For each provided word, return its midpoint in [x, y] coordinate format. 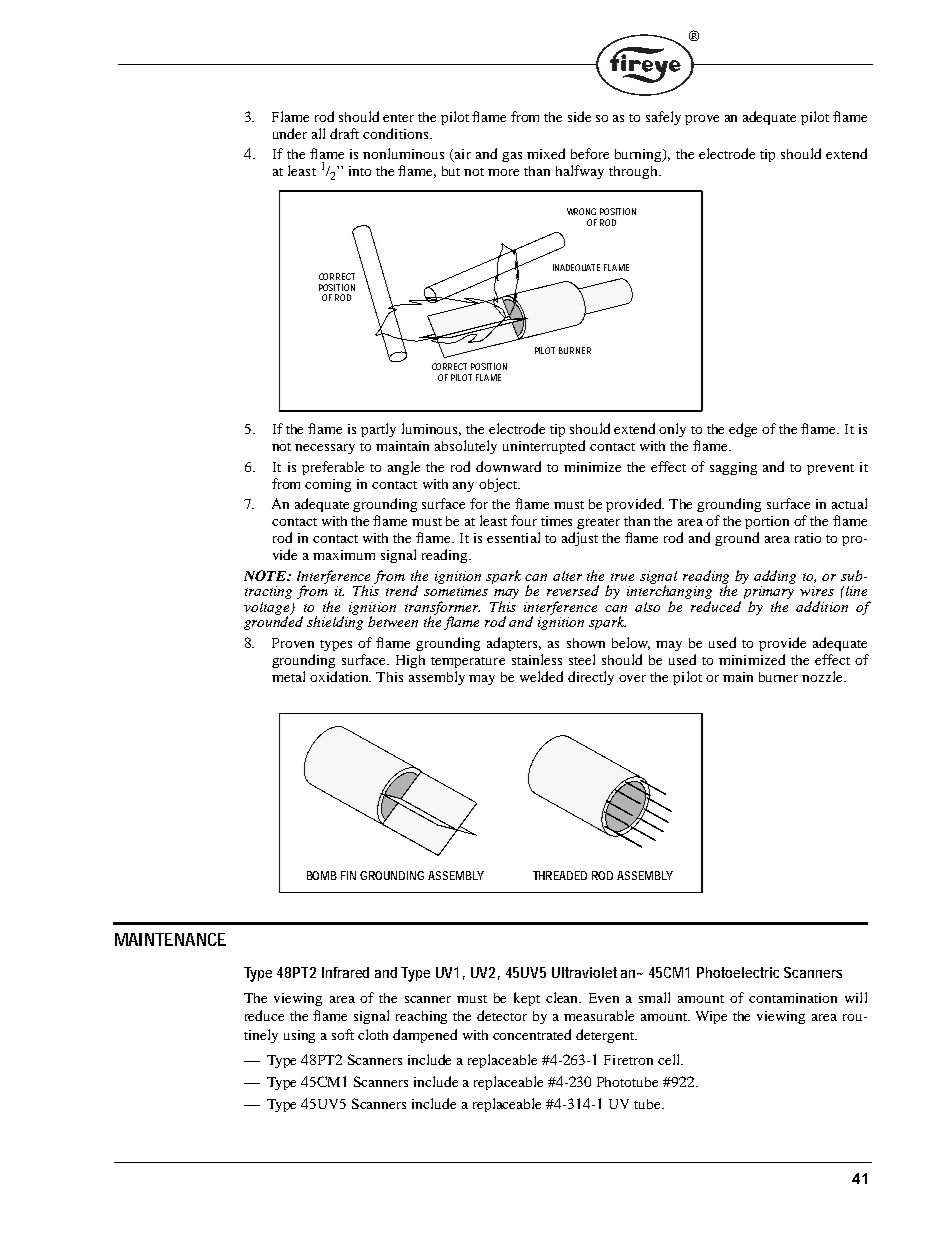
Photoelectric [738, 972]
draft [344, 133]
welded [541, 676]
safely [663, 118]
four [524, 520]
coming [328, 485]
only [672, 430]
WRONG [581, 211]
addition [822, 606]
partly [378, 430]
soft [343, 1034]
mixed [546, 153]
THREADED [560, 875]
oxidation [340, 676]
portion [767, 522]
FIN [348, 875]
